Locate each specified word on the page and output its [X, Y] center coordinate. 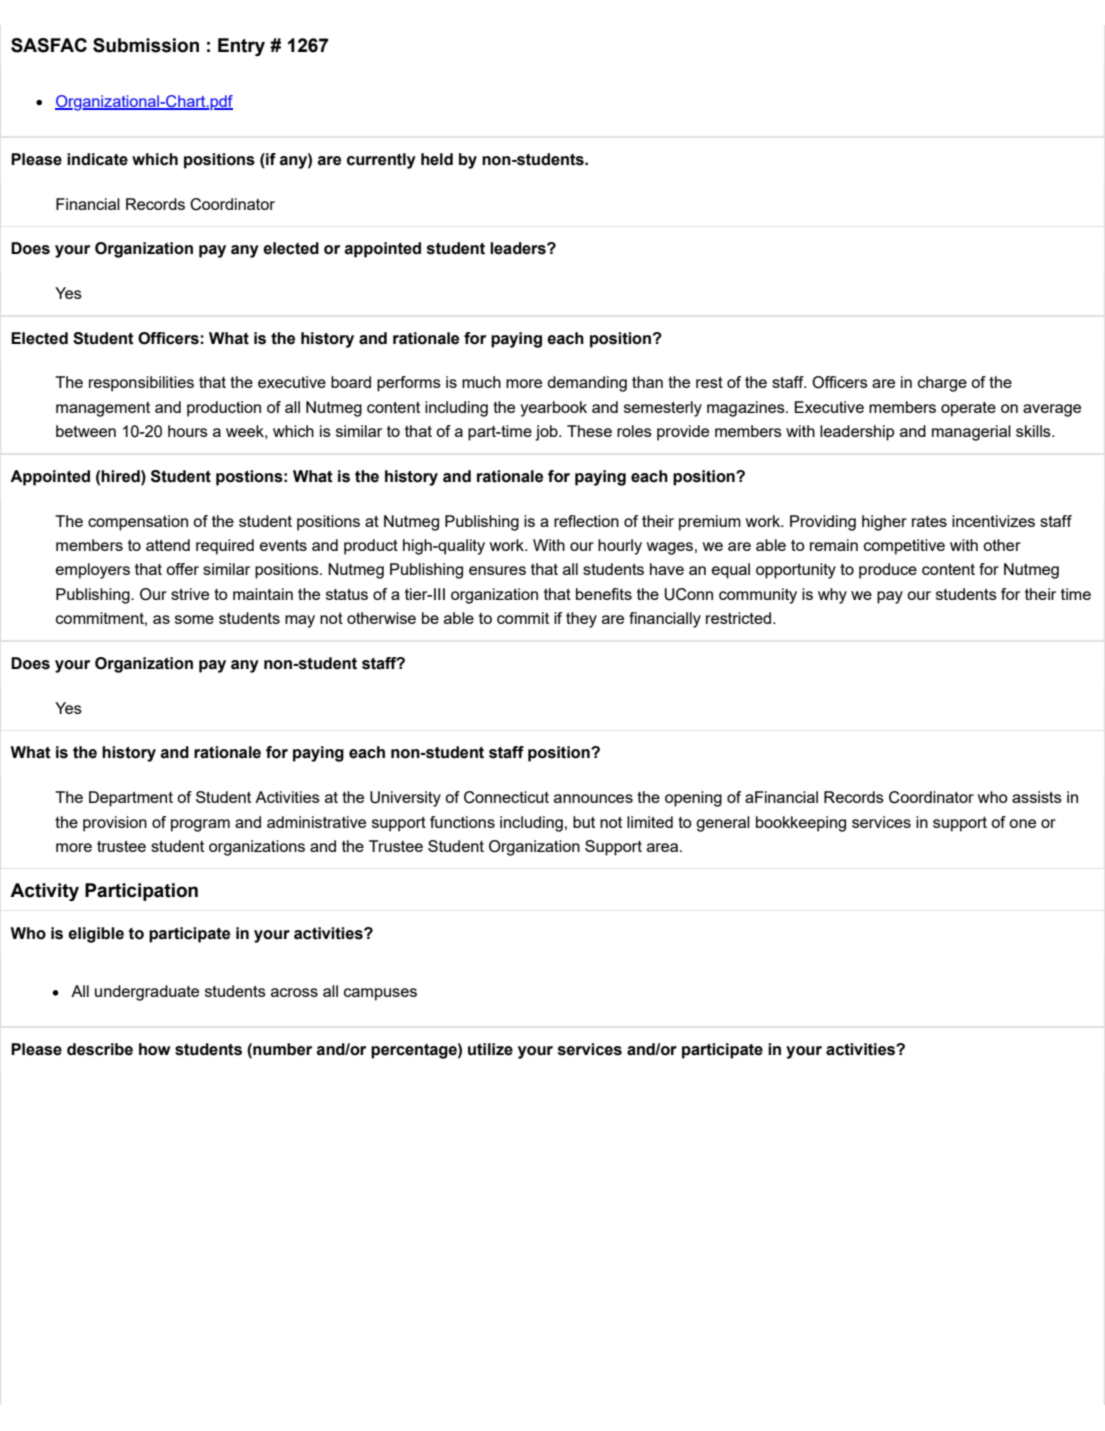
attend [168, 545]
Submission [146, 45]
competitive [904, 547]
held [437, 159]
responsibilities [141, 384]
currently [381, 161]
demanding [587, 384]
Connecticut [506, 797]
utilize [490, 1049]
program [200, 825]
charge [942, 384]
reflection [586, 521]
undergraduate [147, 993]
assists [1037, 797]
